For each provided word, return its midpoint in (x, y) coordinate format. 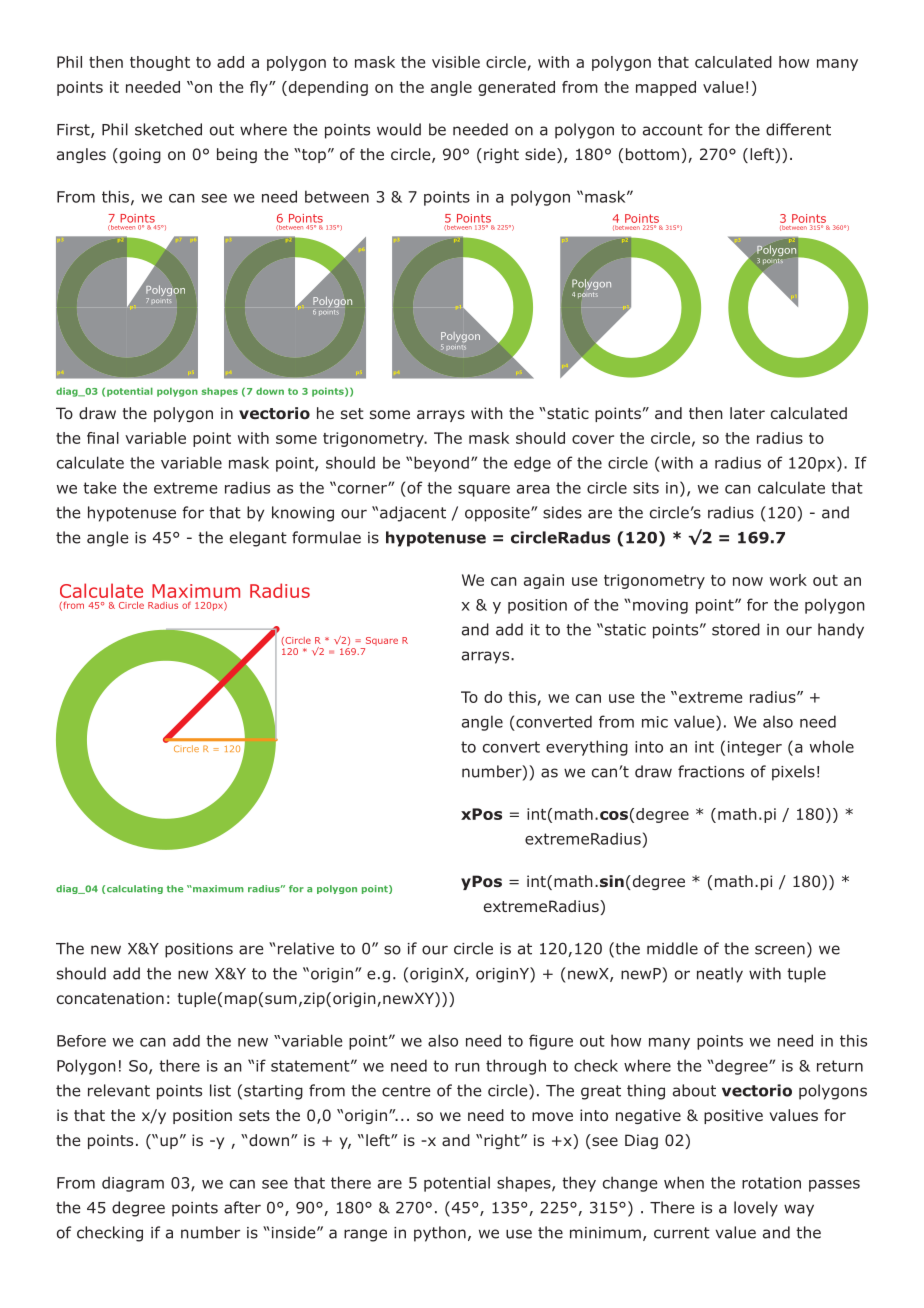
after (242, 1207)
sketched (168, 129)
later (747, 413)
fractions (711, 771)
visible (456, 62)
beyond (441, 464)
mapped (666, 88)
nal (108, 438)
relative (304, 948)
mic (655, 722)
